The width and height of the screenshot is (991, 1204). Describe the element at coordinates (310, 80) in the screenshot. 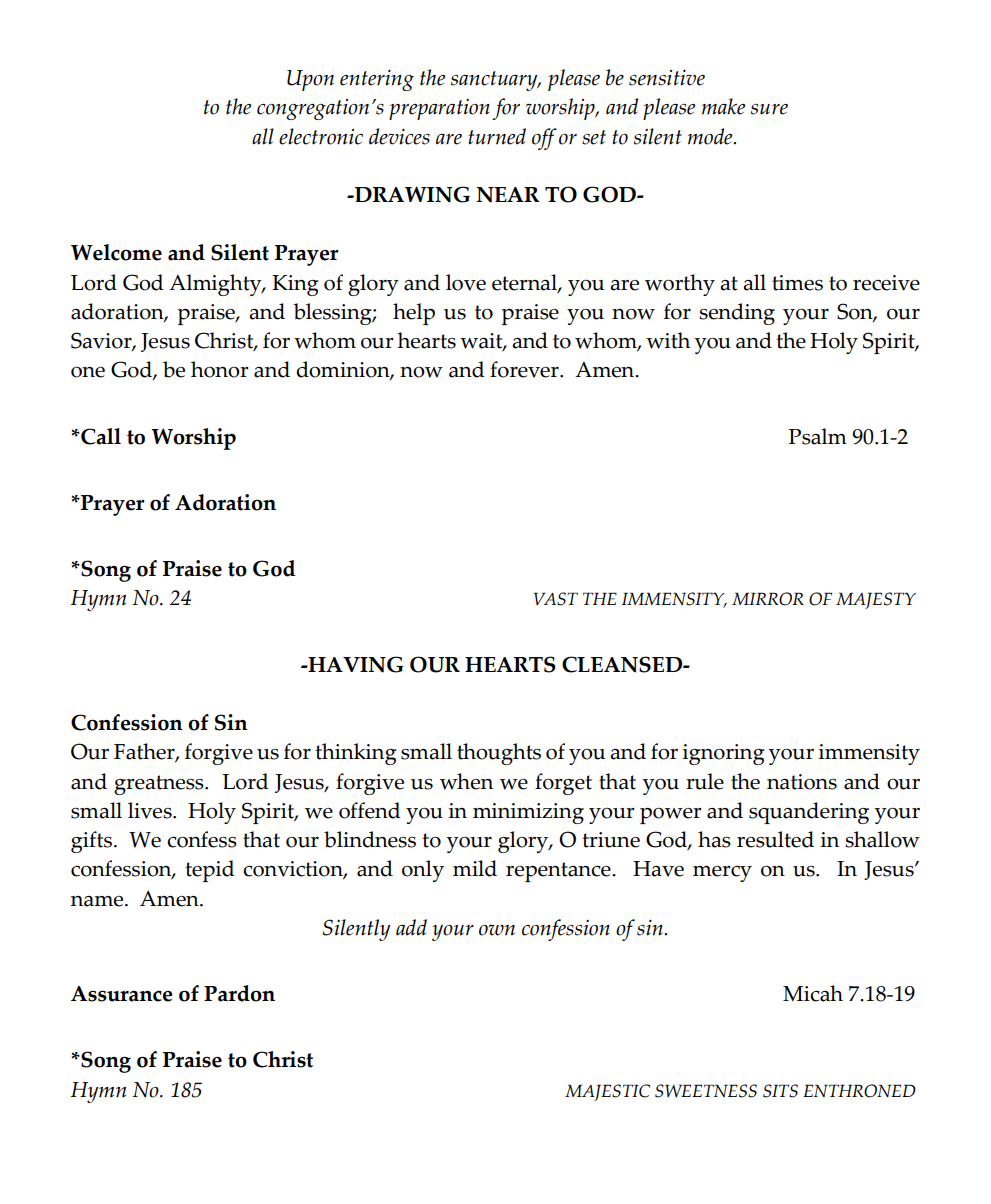

I see `Upon` at that location.
